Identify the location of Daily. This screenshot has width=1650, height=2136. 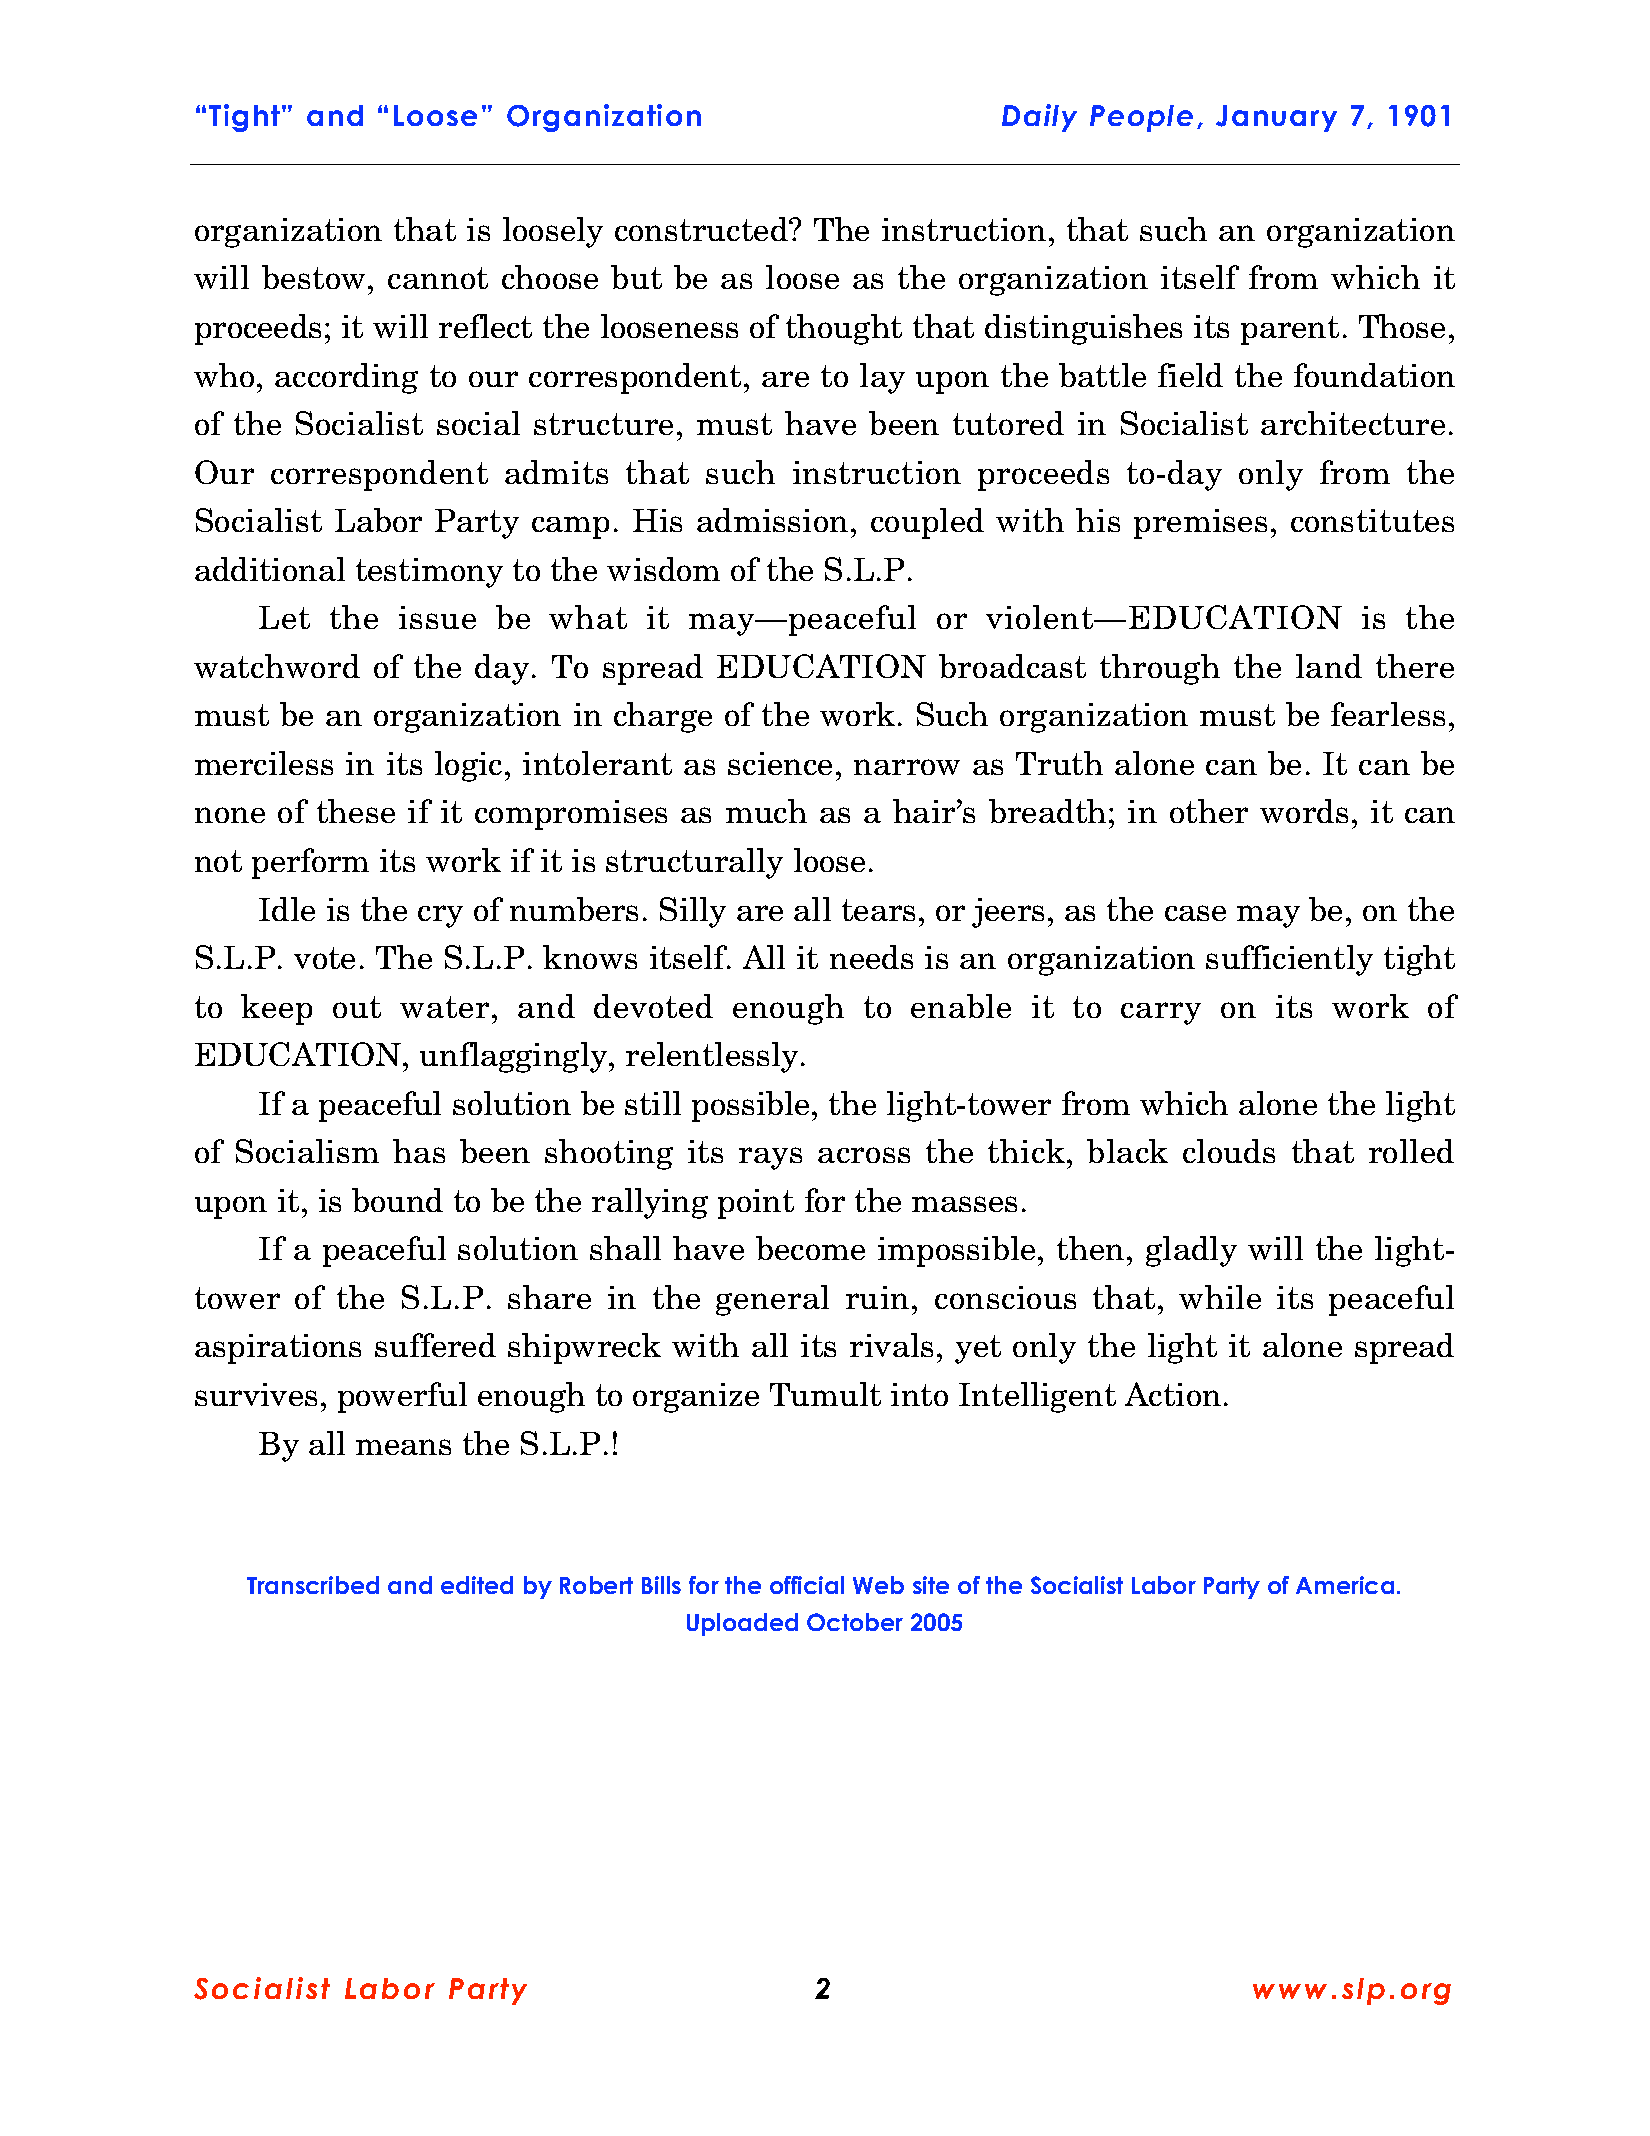
(1039, 118).
